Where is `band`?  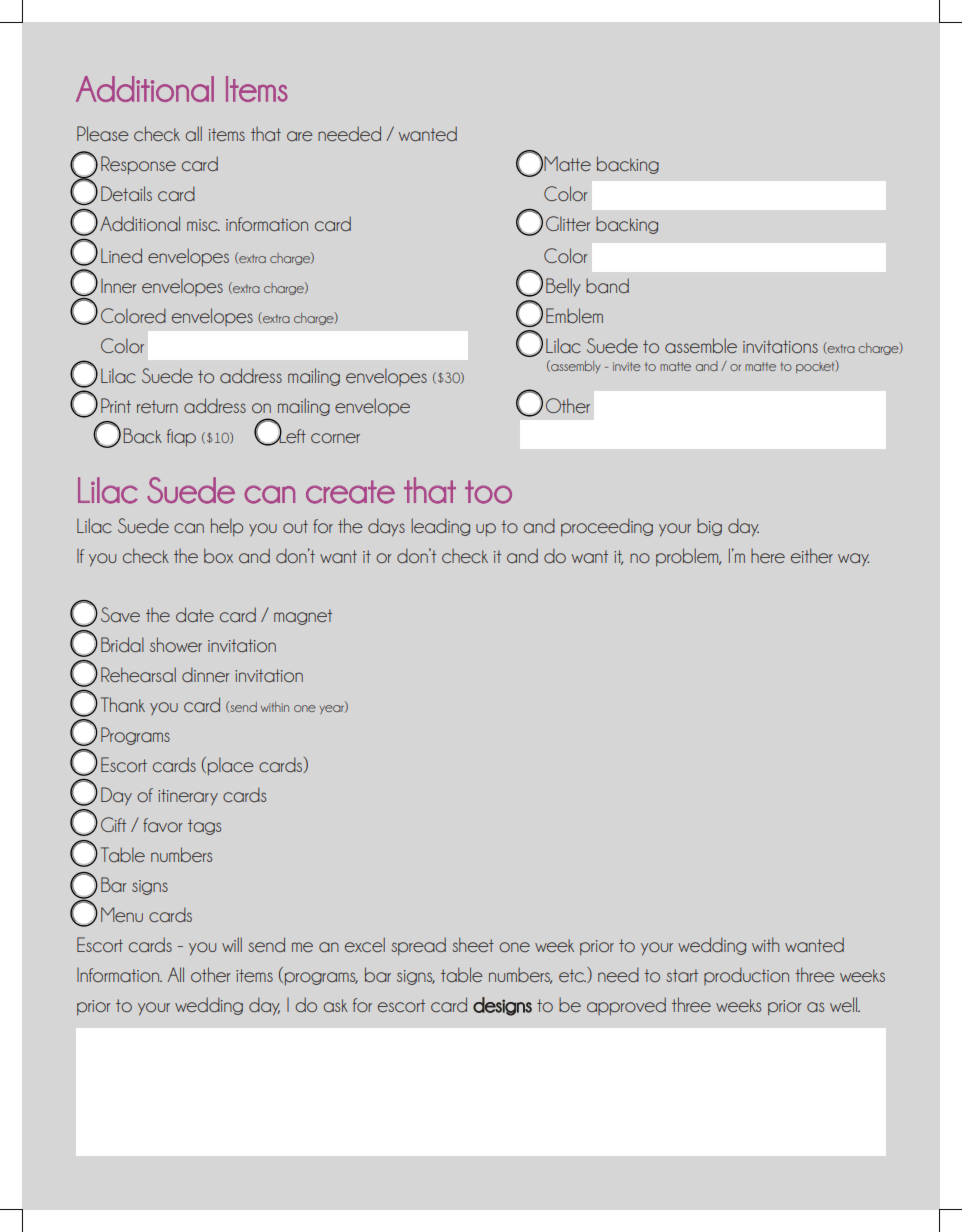
band is located at coordinates (607, 285).
